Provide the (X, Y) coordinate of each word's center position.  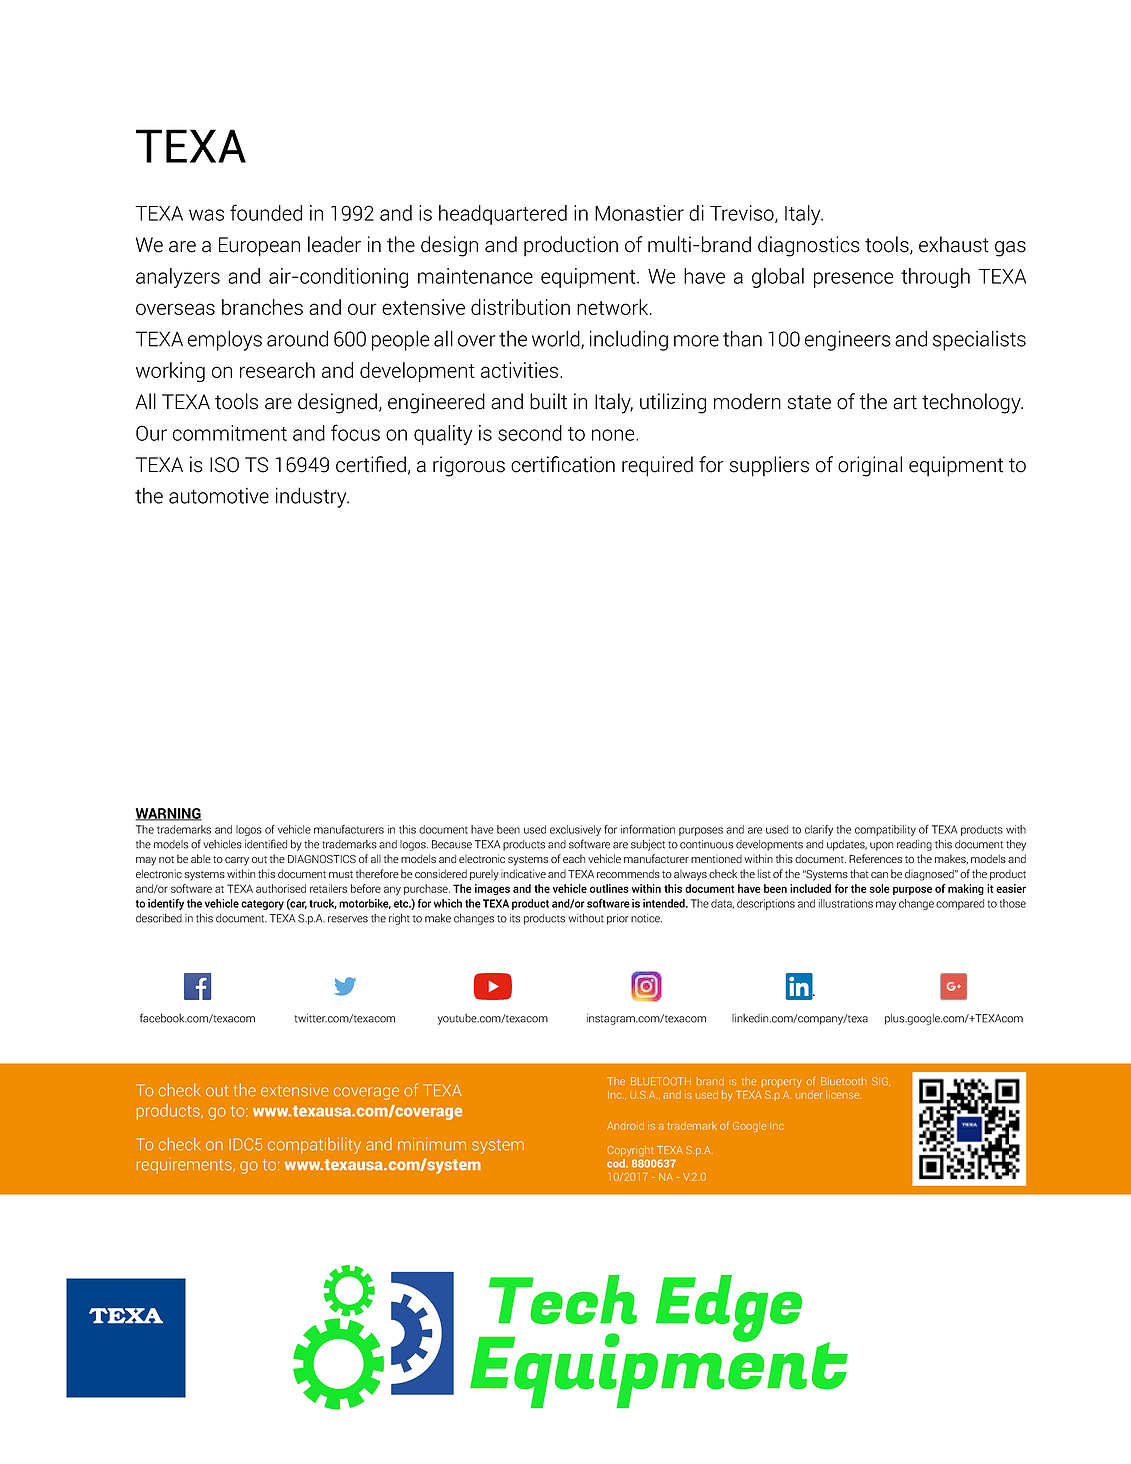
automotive (219, 495)
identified (266, 844)
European (259, 247)
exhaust (954, 244)
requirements (185, 1166)
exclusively (575, 830)
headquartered (503, 215)
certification (563, 464)
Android (625, 1126)
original (870, 466)
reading (914, 845)
